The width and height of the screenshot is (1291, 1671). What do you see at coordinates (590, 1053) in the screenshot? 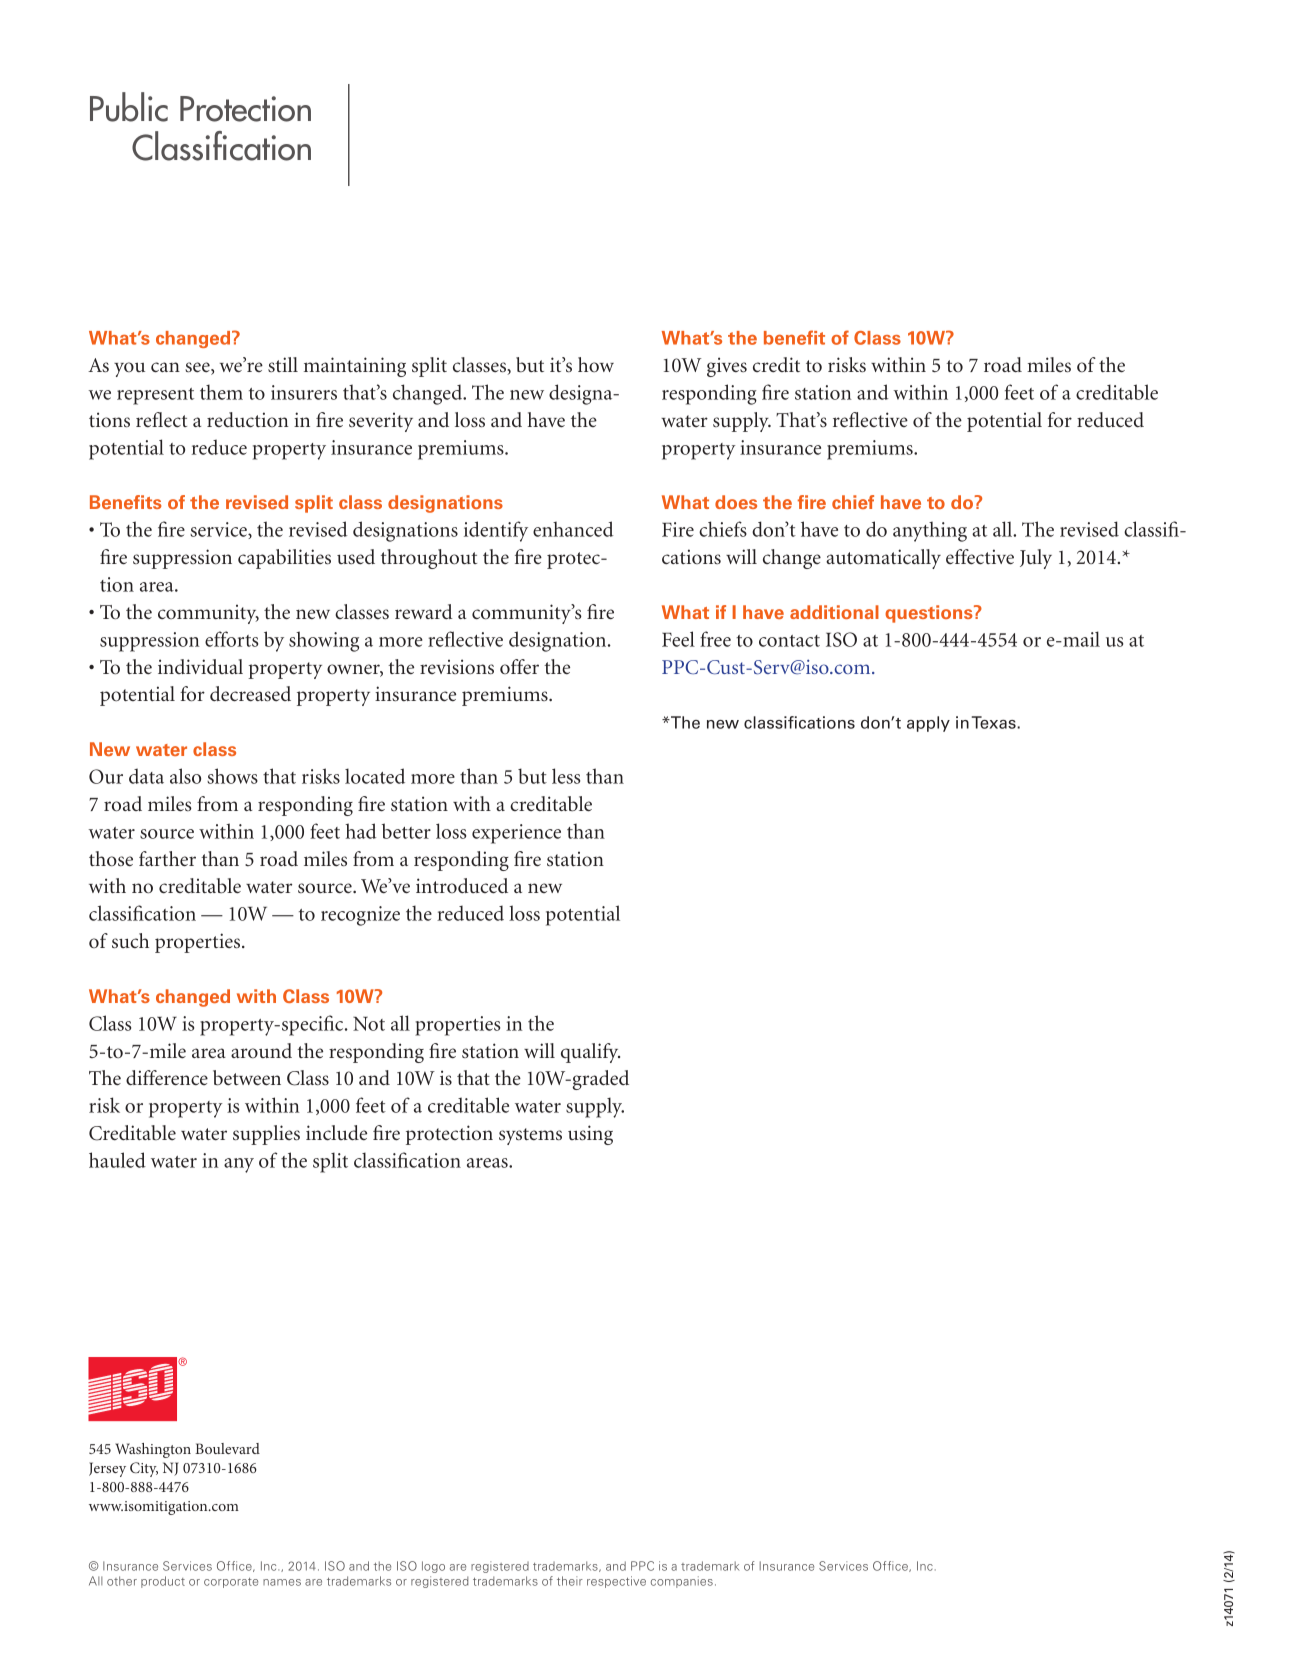
I see `qualify` at bounding box center [590, 1053].
